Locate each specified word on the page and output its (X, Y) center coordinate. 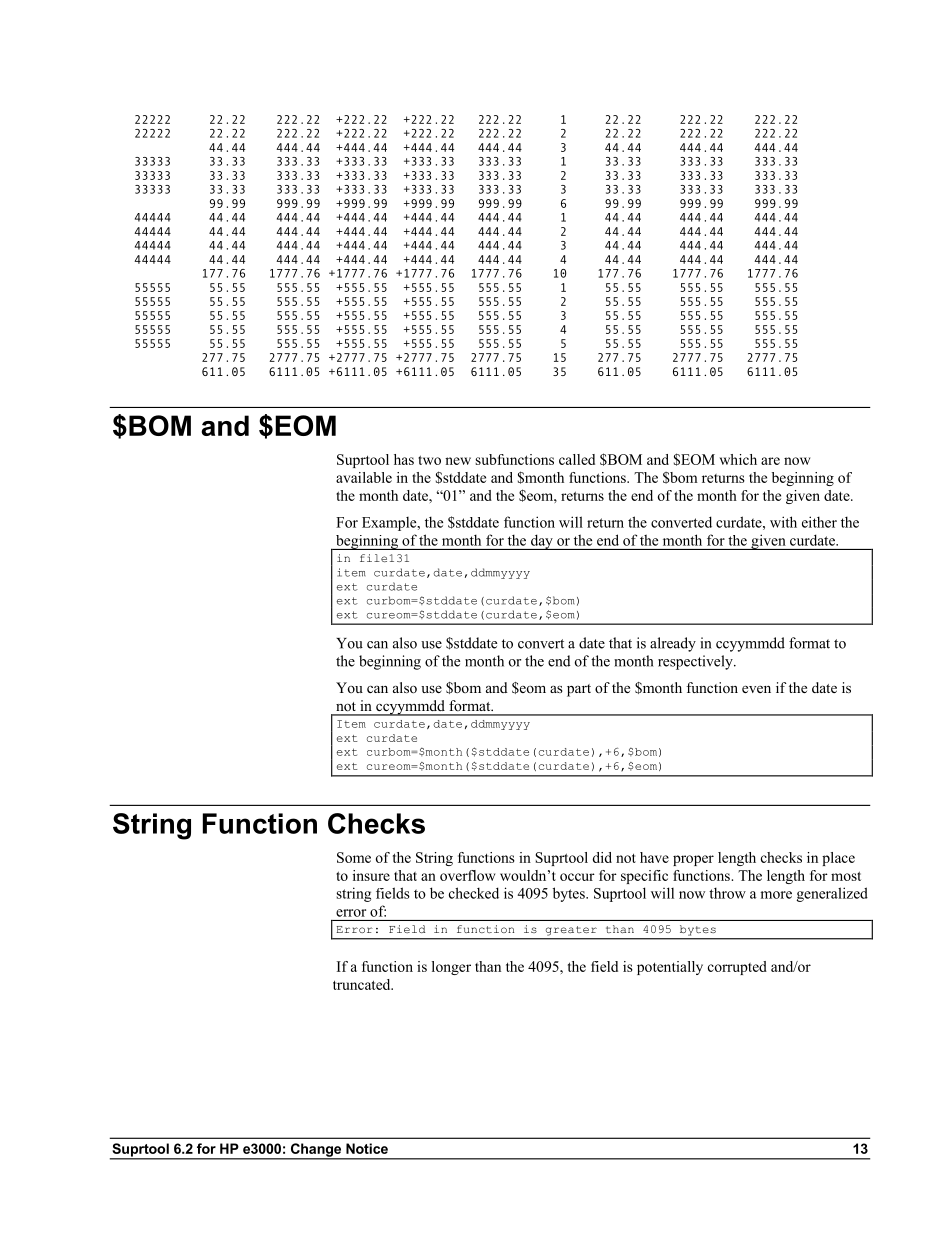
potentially (670, 968)
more (776, 895)
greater (570, 930)
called (577, 459)
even (756, 689)
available (364, 477)
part (579, 690)
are (770, 461)
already (673, 644)
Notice (367, 1148)
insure (371, 875)
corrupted (737, 968)
